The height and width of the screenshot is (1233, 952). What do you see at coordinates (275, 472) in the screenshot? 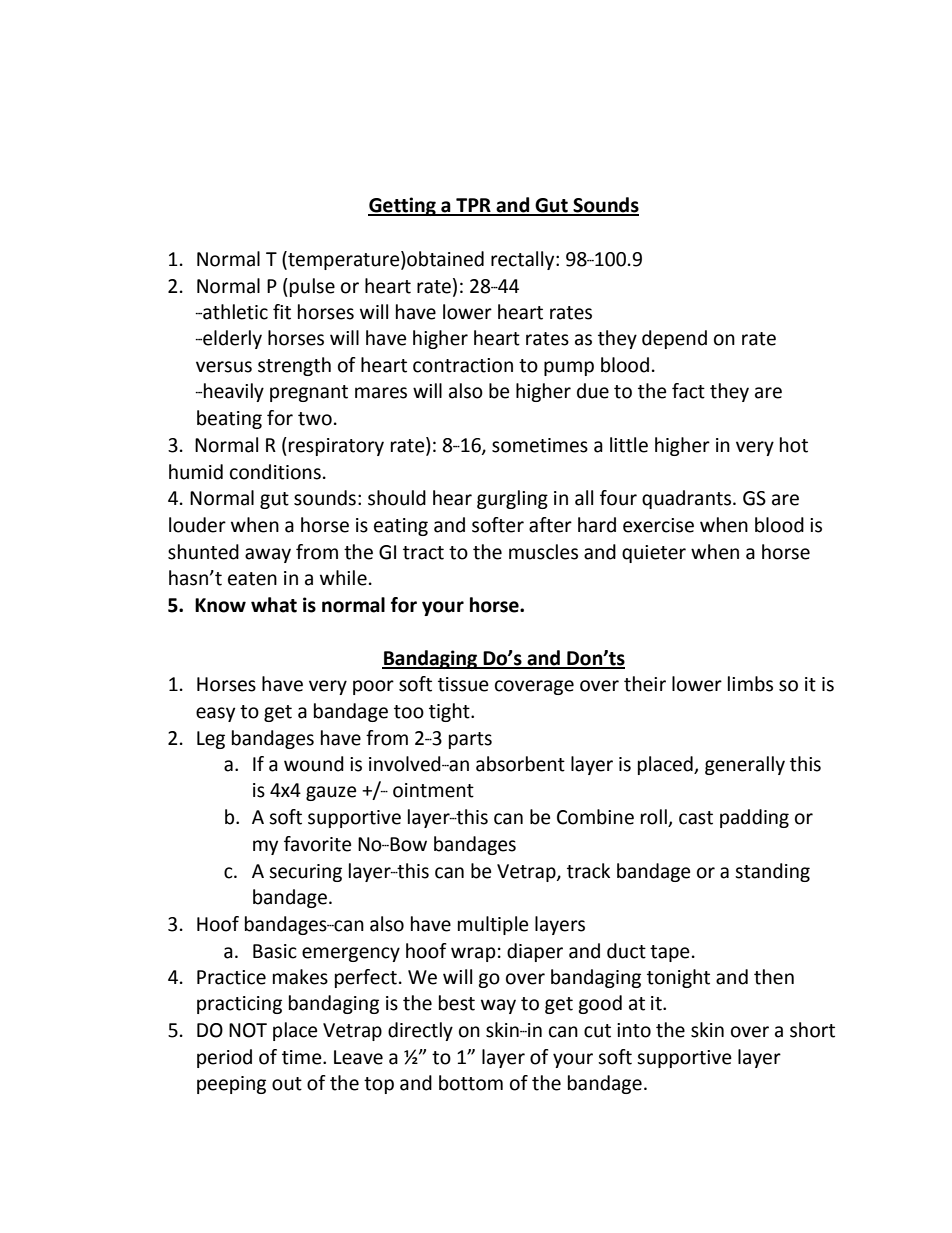
I see `conditions` at bounding box center [275, 472].
